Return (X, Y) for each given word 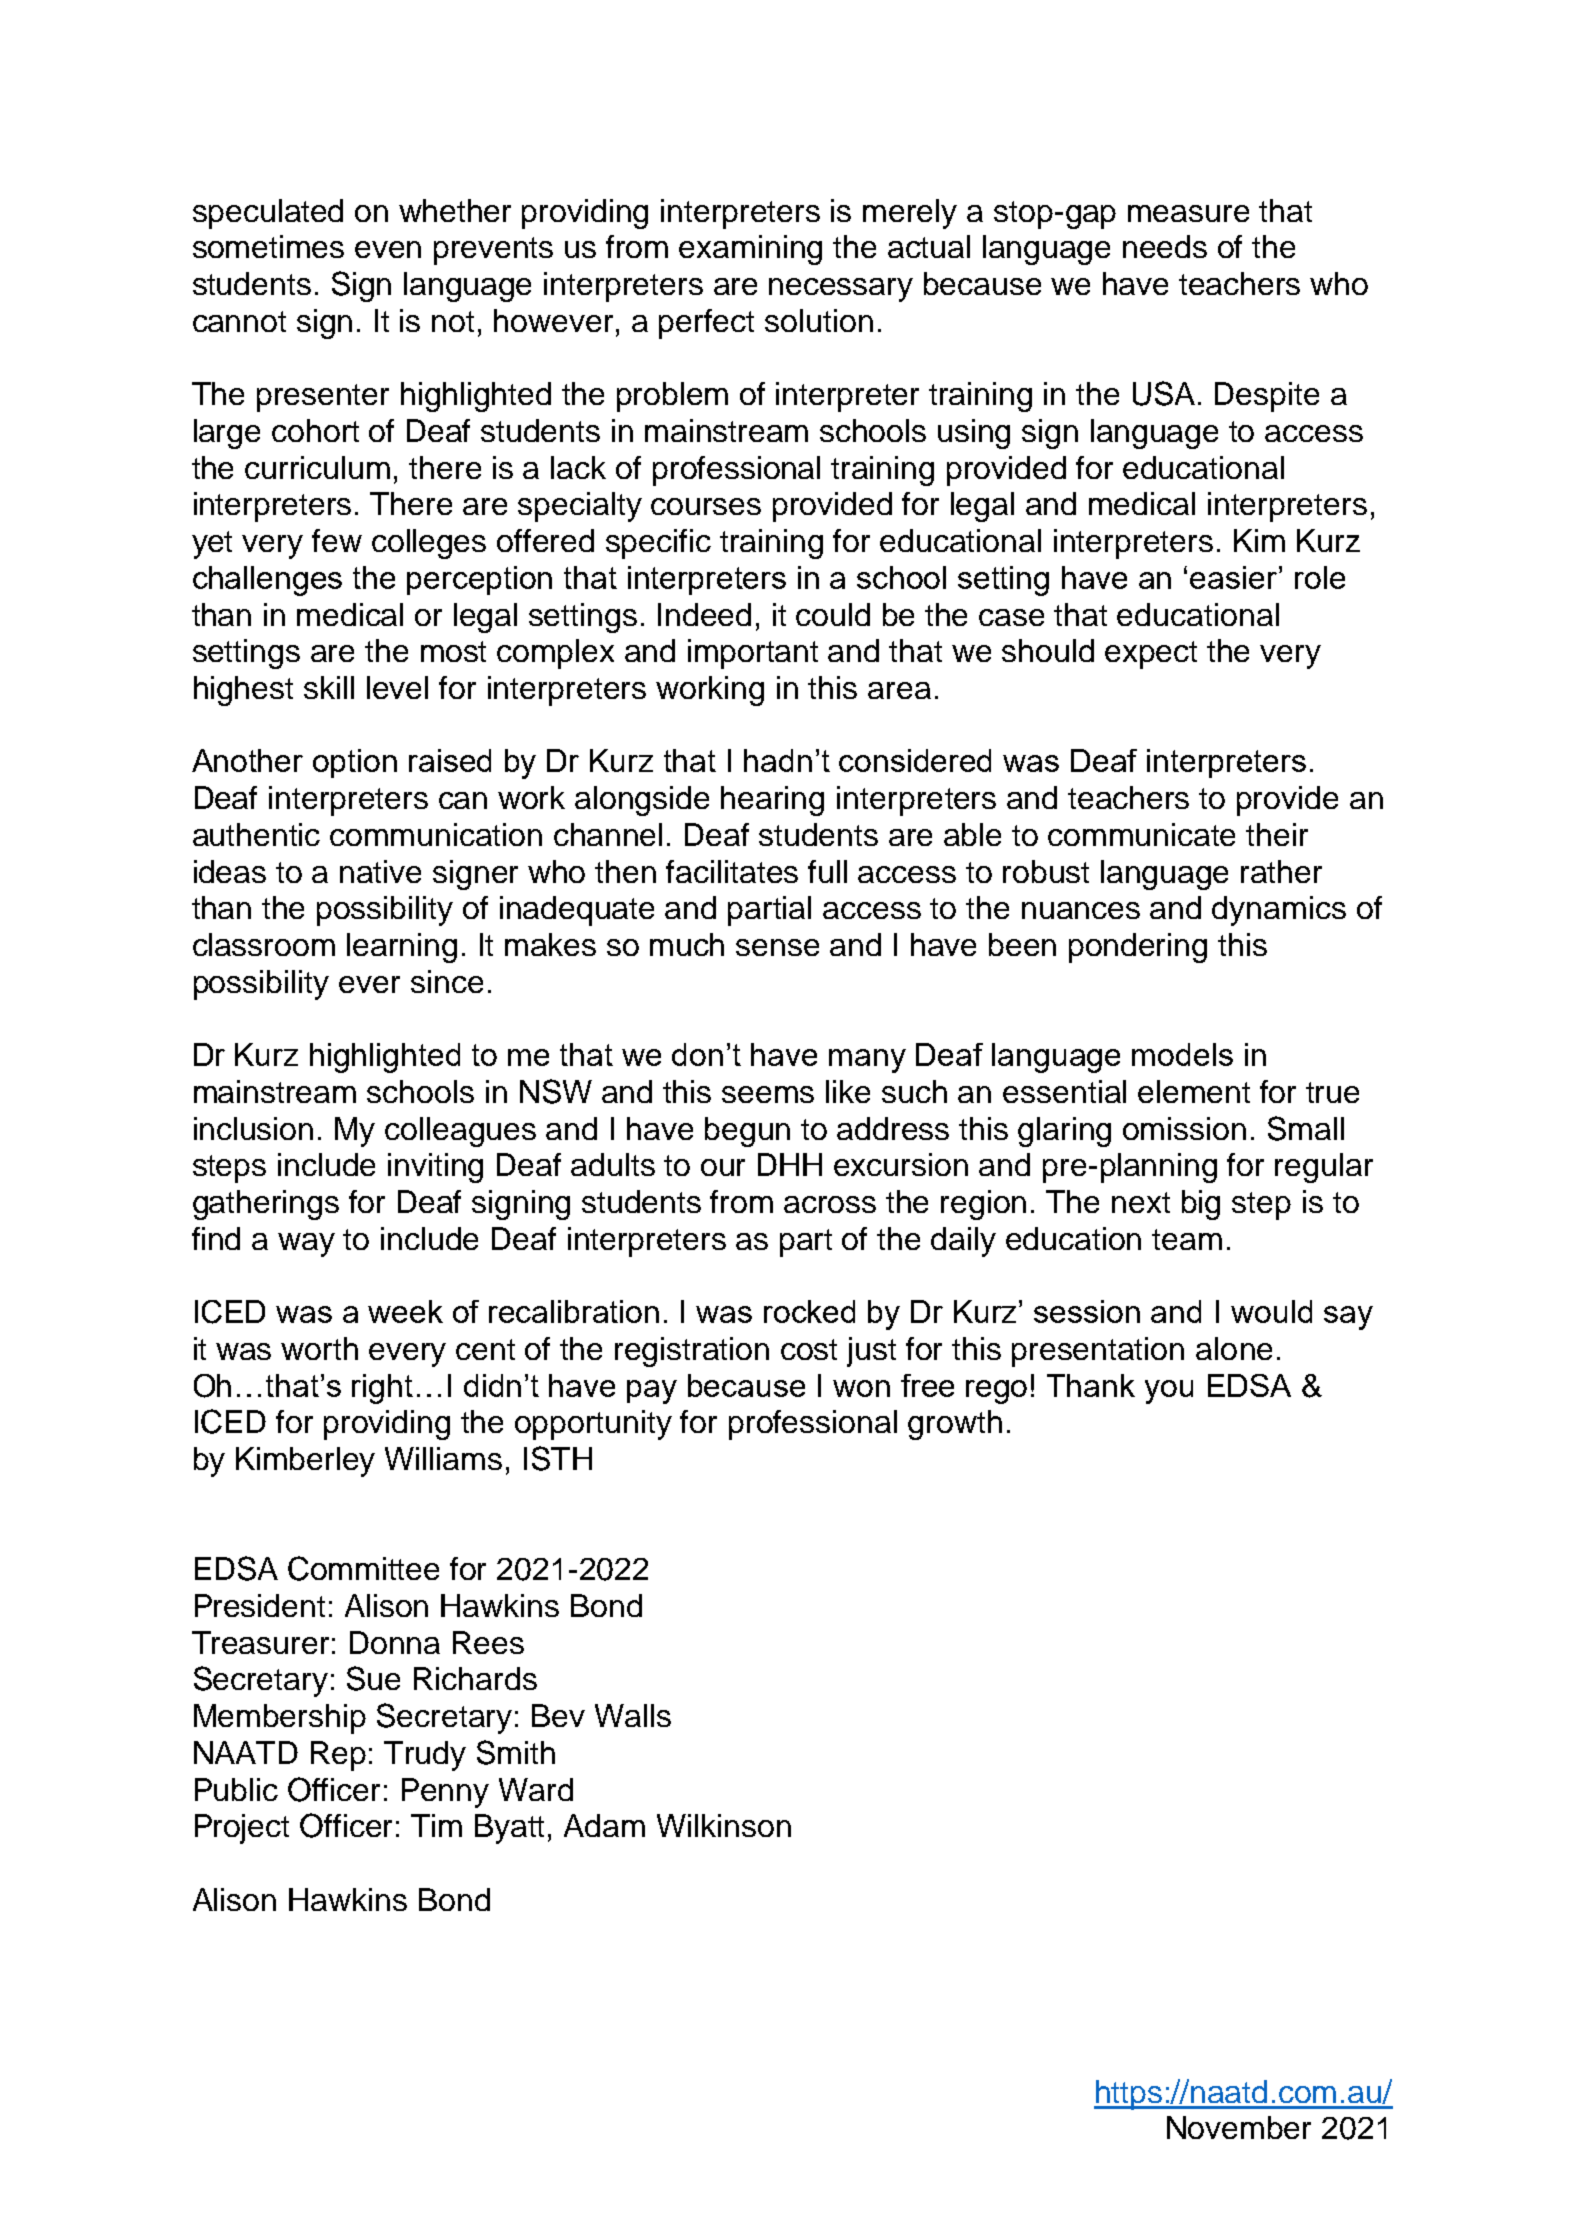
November (1239, 2127)
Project (242, 1829)
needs (1165, 246)
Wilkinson (724, 1825)
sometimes (268, 246)
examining (750, 250)
